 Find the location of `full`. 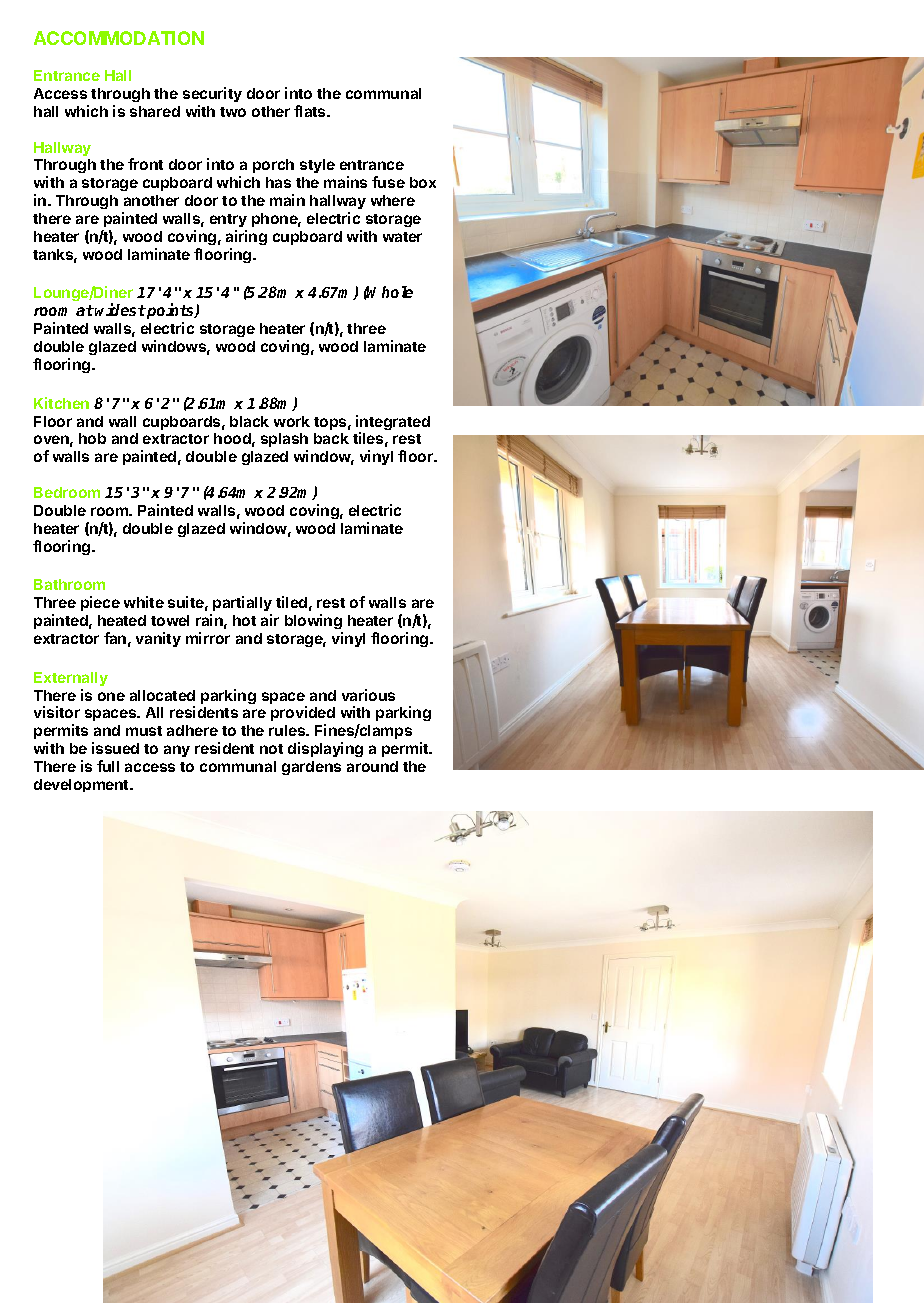

full is located at coordinates (108, 766).
